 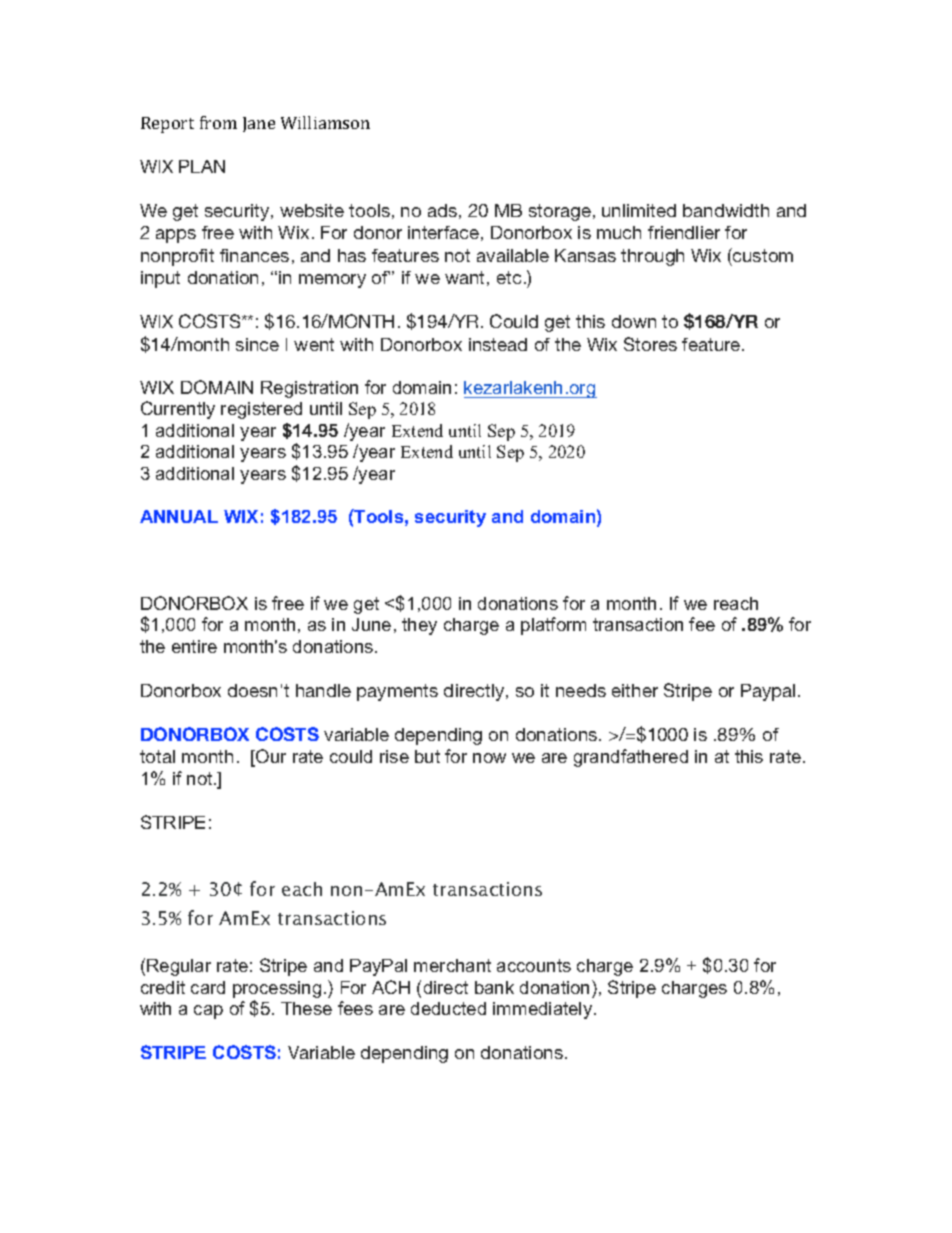 What do you see at coordinates (635, 690) in the screenshot?
I see `either` at bounding box center [635, 690].
